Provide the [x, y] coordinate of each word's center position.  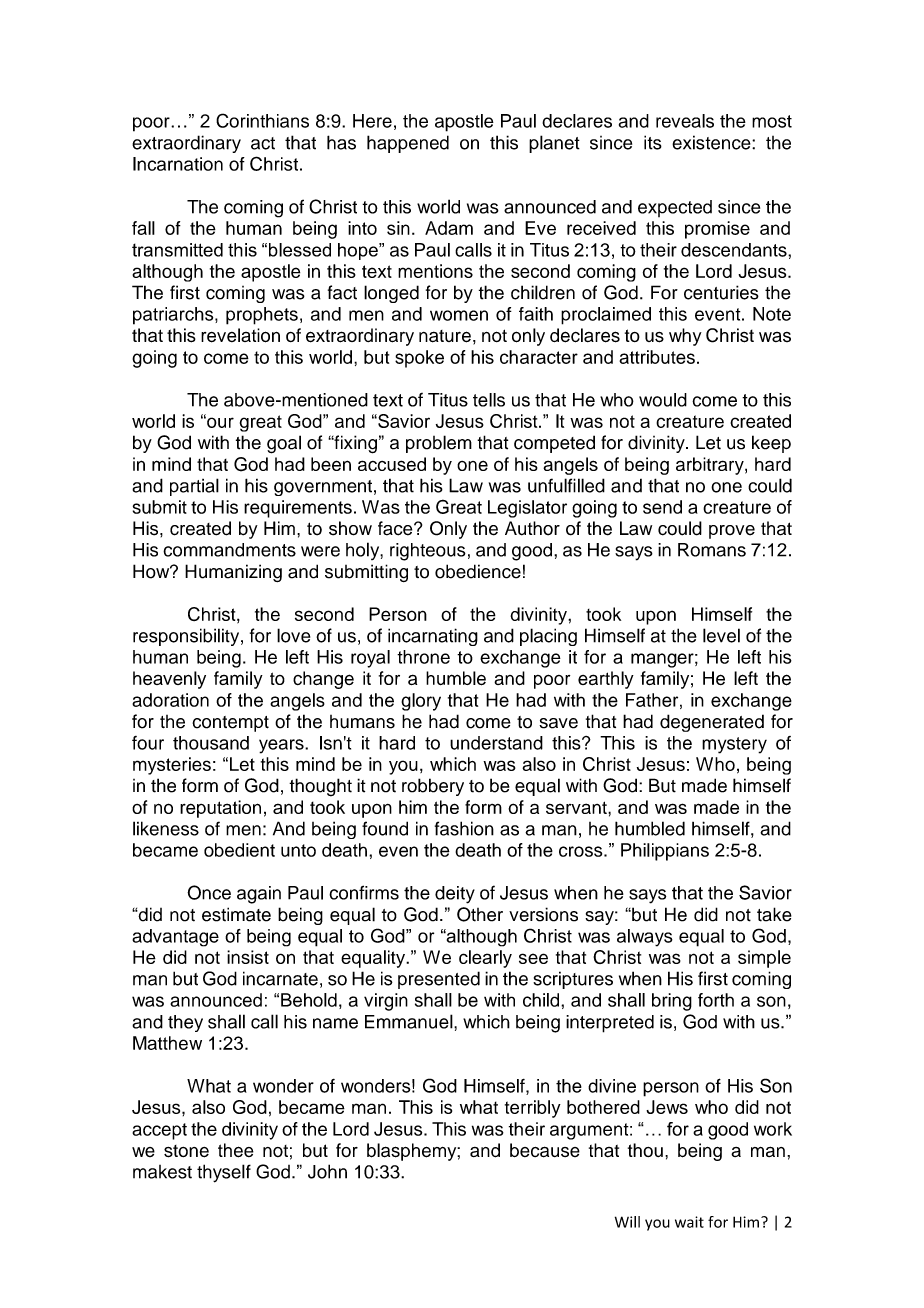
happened [408, 144]
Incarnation [178, 164]
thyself [224, 1173]
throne [423, 657]
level [721, 635]
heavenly [169, 680]
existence [712, 142]
